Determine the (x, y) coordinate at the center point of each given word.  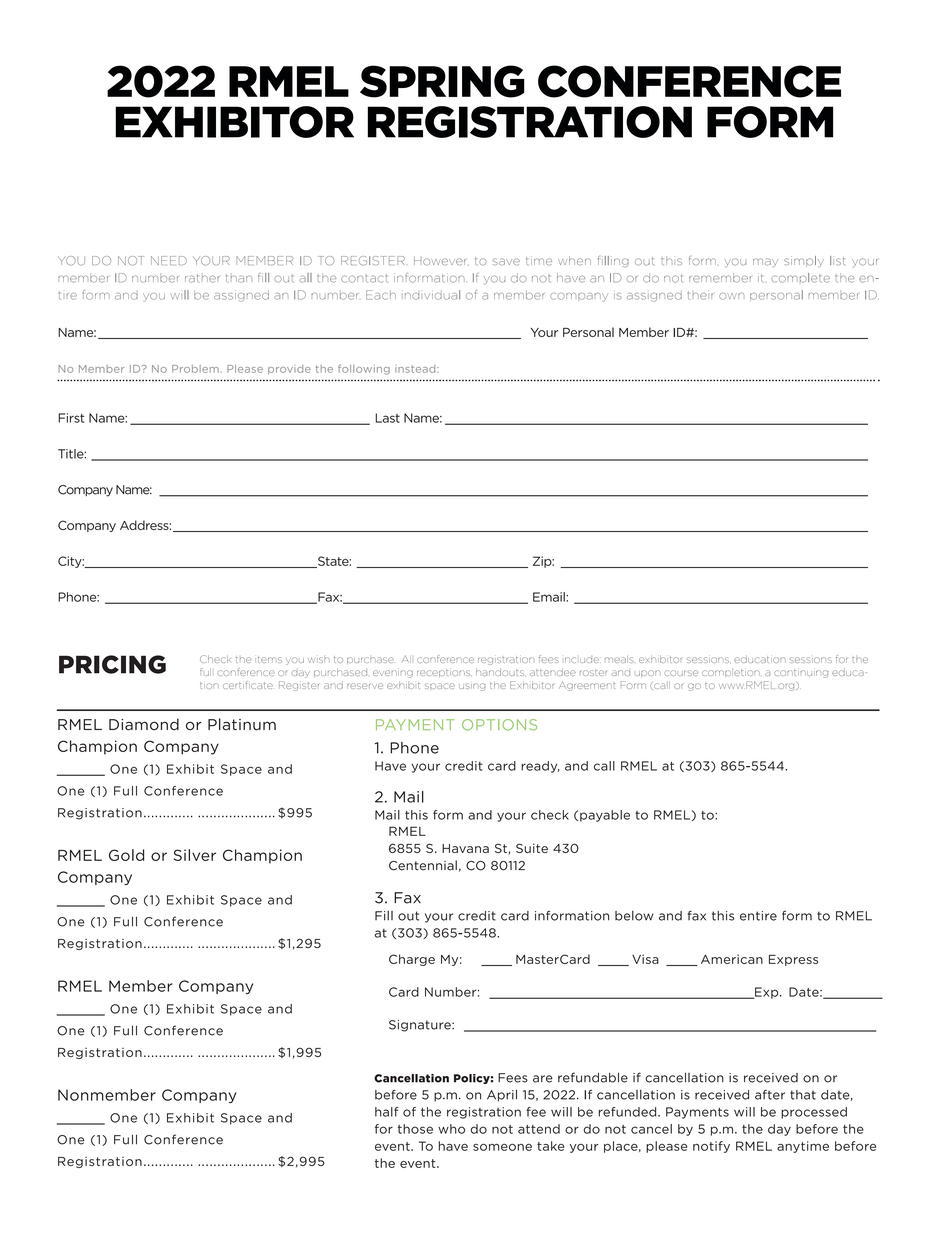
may (765, 262)
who (451, 1129)
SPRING (442, 81)
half (387, 1112)
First (71, 418)
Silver (195, 855)
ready (540, 767)
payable (605, 816)
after (770, 1095)
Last (387, 418)
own (731, 296)
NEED (169, 260)
